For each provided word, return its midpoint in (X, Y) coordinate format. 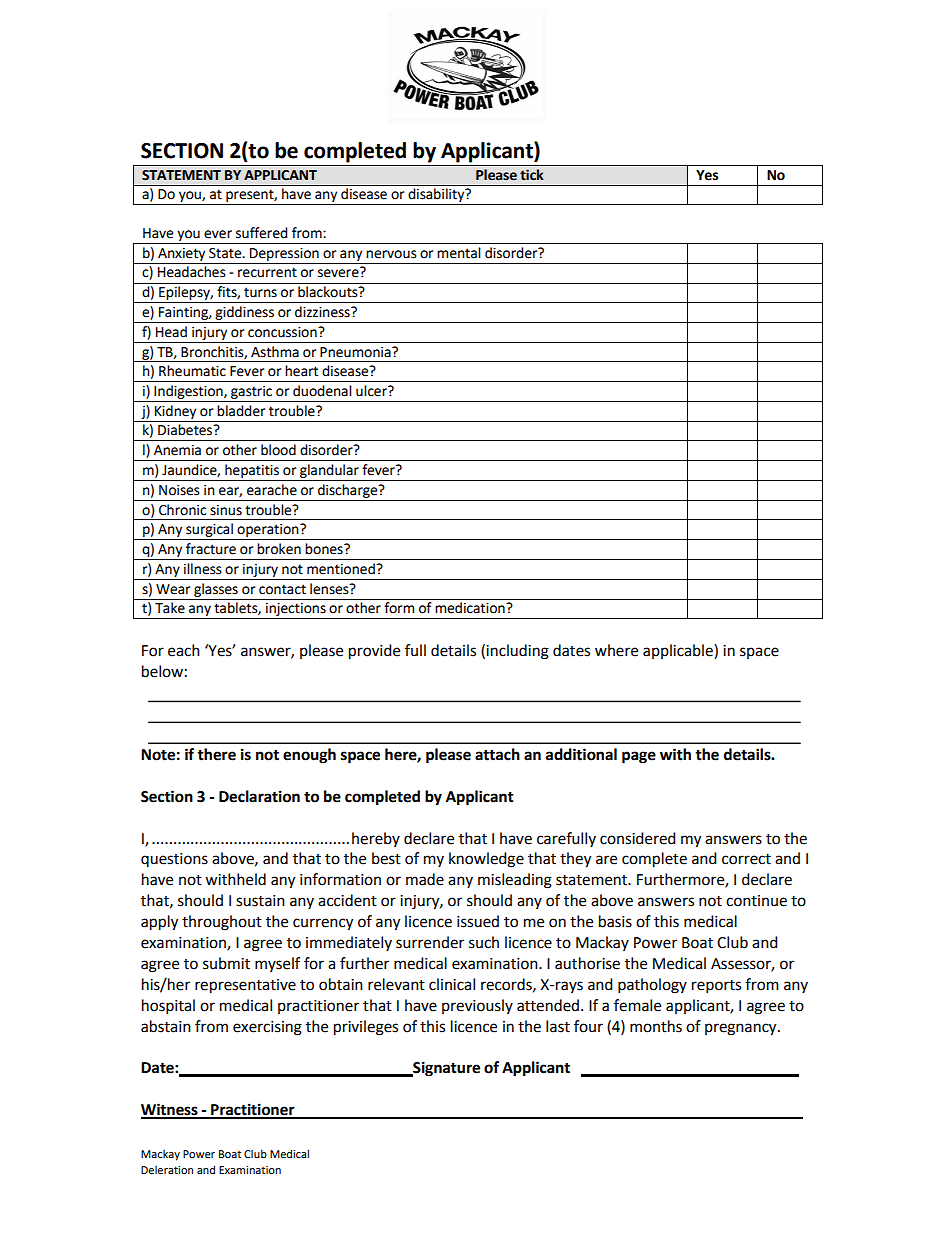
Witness (170, 1110)
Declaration (259, 796)
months (656, 1026)
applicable (679, 651)
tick (532, 175)
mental (459, 253)
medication (471, 608)
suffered (262, 233)
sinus (226, 510)
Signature (445, 1069)
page (639, 757)
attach (497, 754)
